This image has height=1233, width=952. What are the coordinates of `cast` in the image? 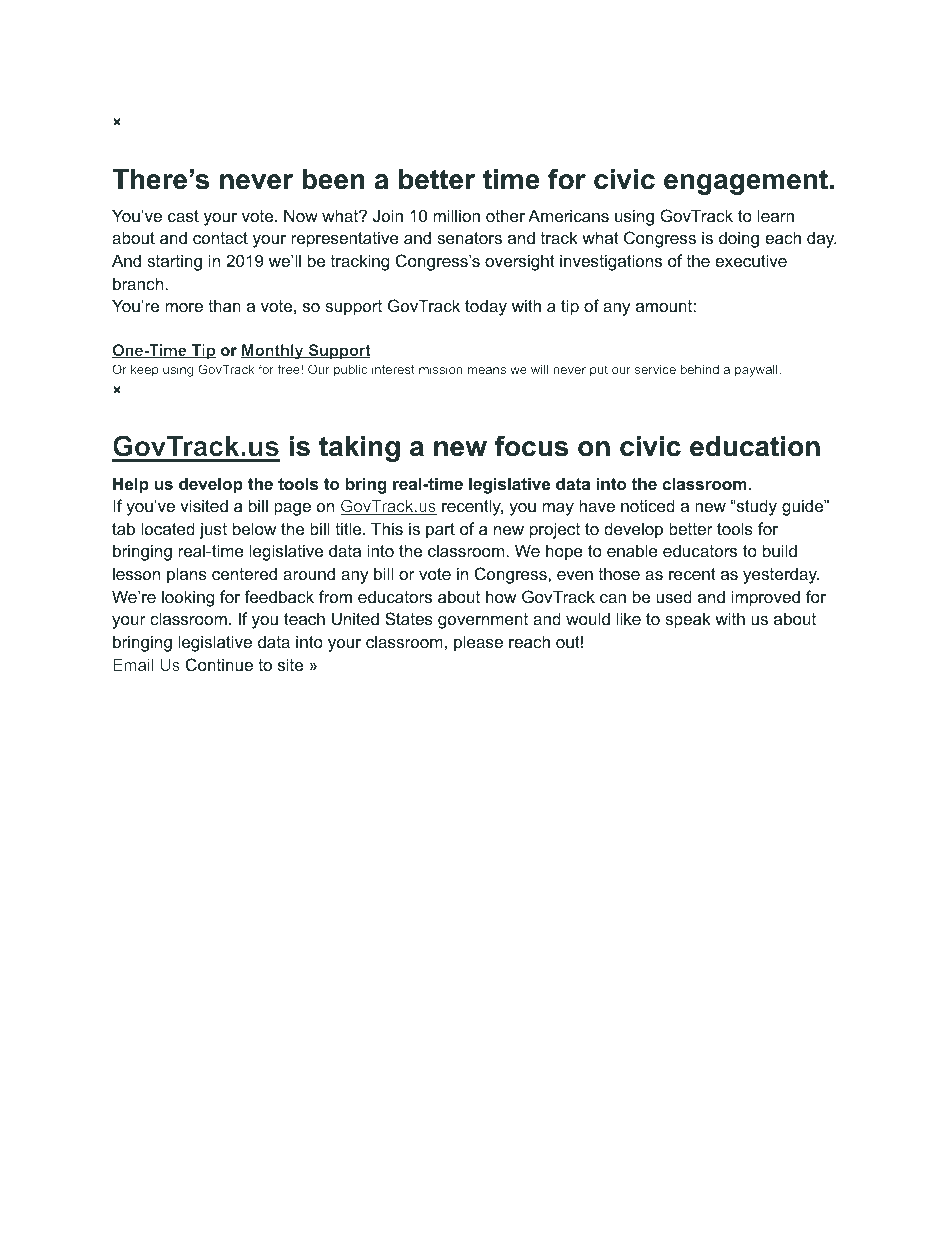 It's located at (183, 216).
